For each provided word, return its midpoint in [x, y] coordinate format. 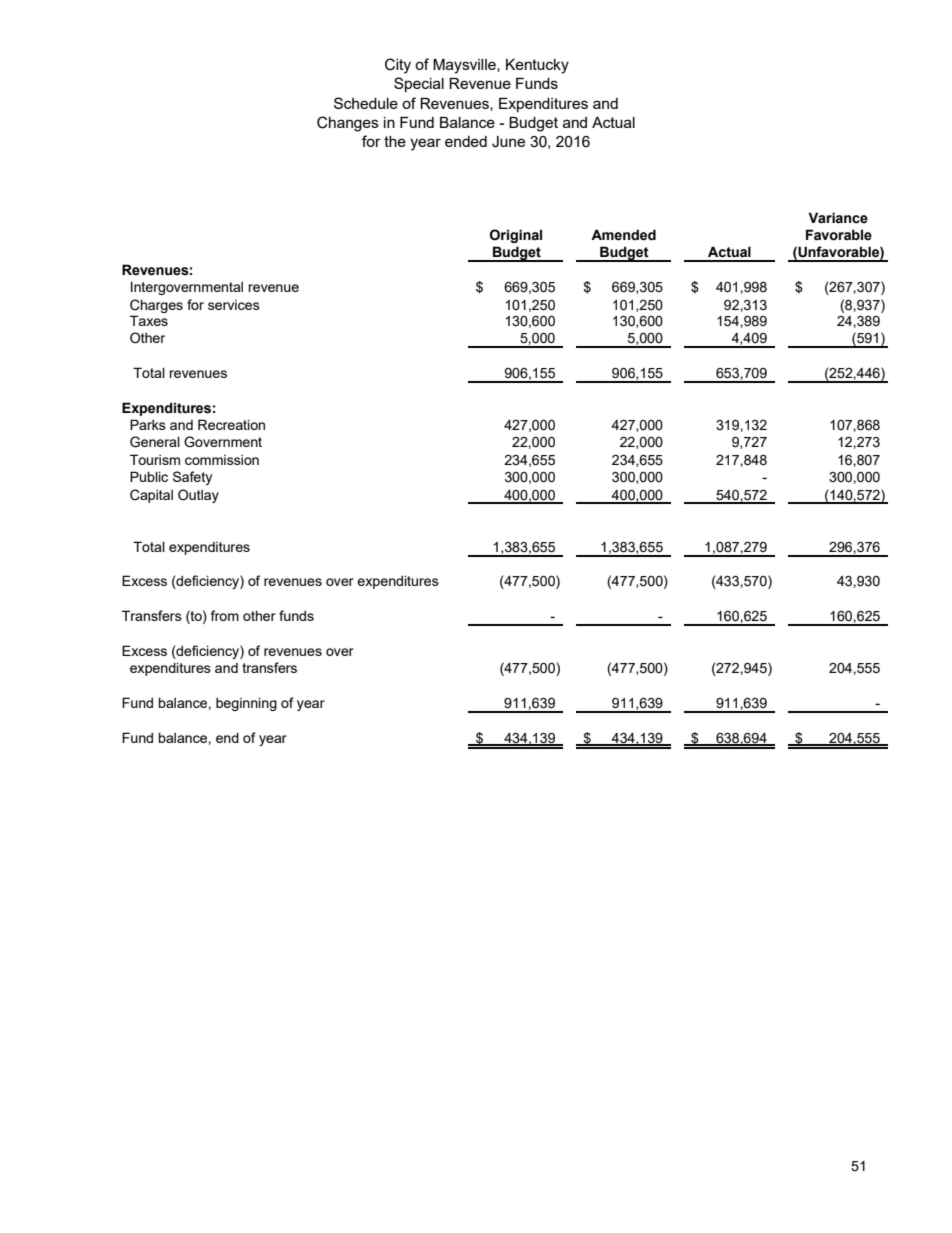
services [234, 305]
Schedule [366, 103]
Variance [838, 218]
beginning [246, 704]
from [225, 615]
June [508, 142]
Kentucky [537, 66]
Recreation [231, 424]
